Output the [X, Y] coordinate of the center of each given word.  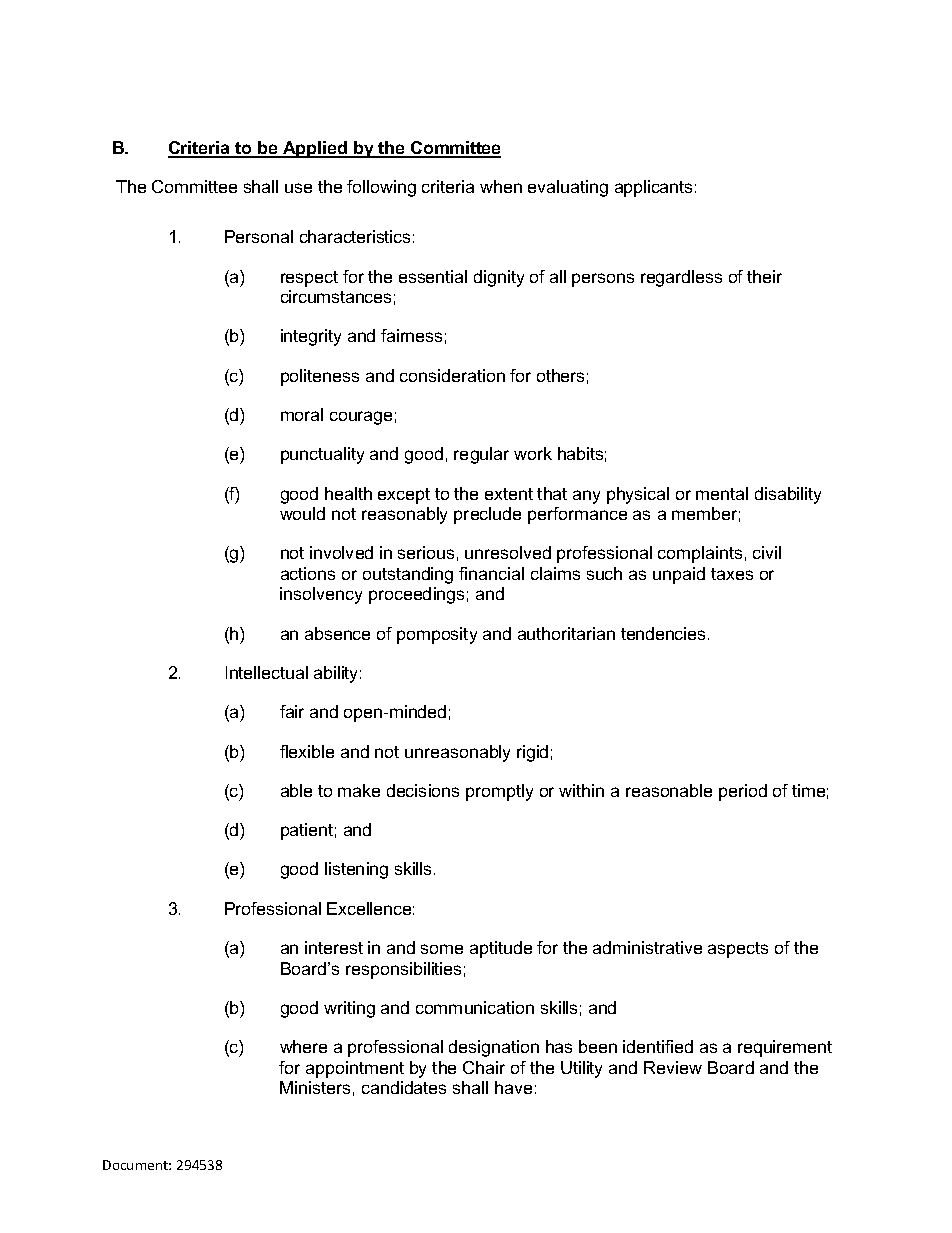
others [560, 375]
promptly [499, 792]
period [743, 792]
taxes [732, 574]
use [298, 188]
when [501, 186]
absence [337, 633]
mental [722, 493]
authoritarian [566, 633]
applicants [653, 188]
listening [356, 870]
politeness [320, 377]
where [303, 1046]
